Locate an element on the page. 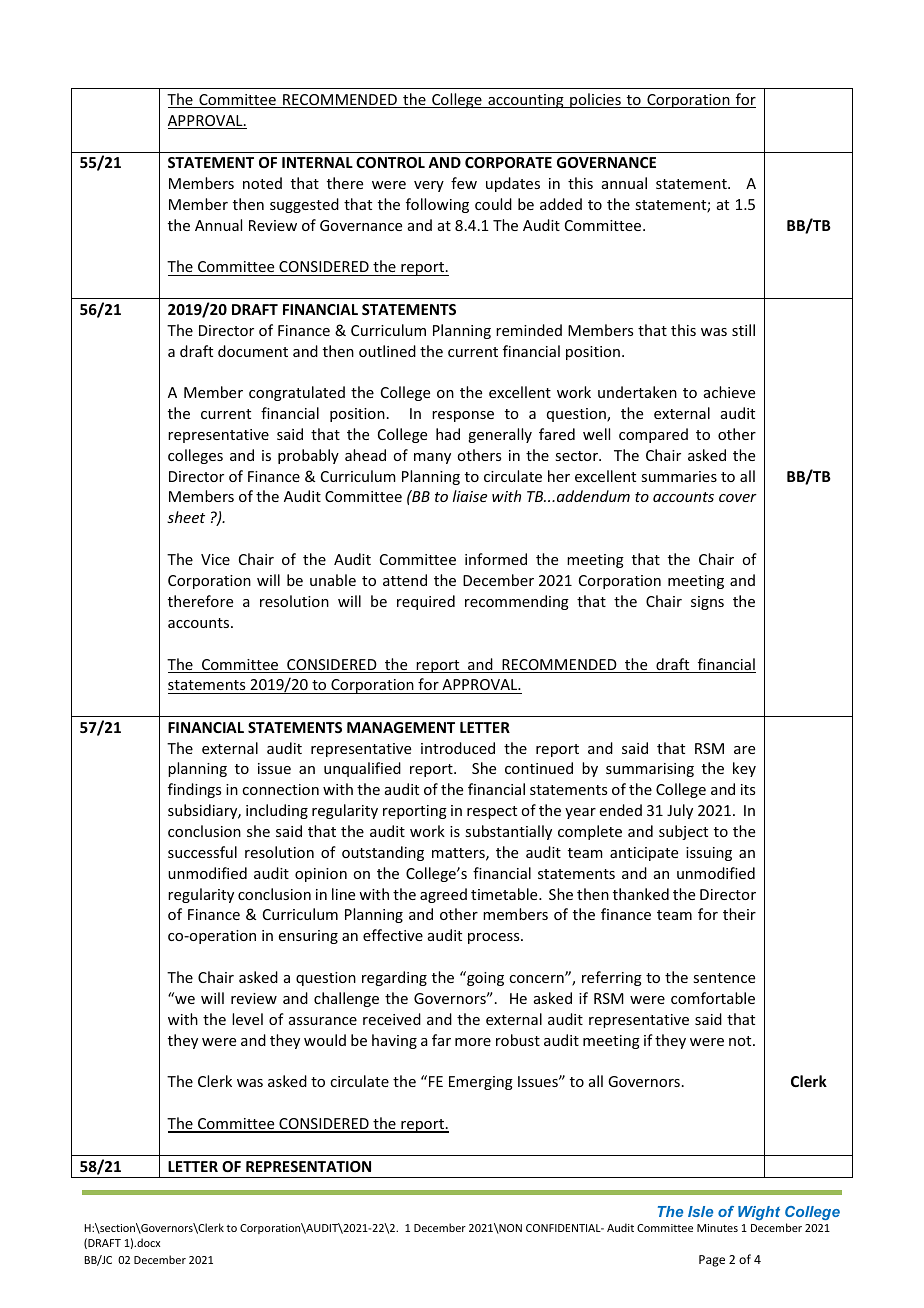  informed is located at coordinates (496, 559).
